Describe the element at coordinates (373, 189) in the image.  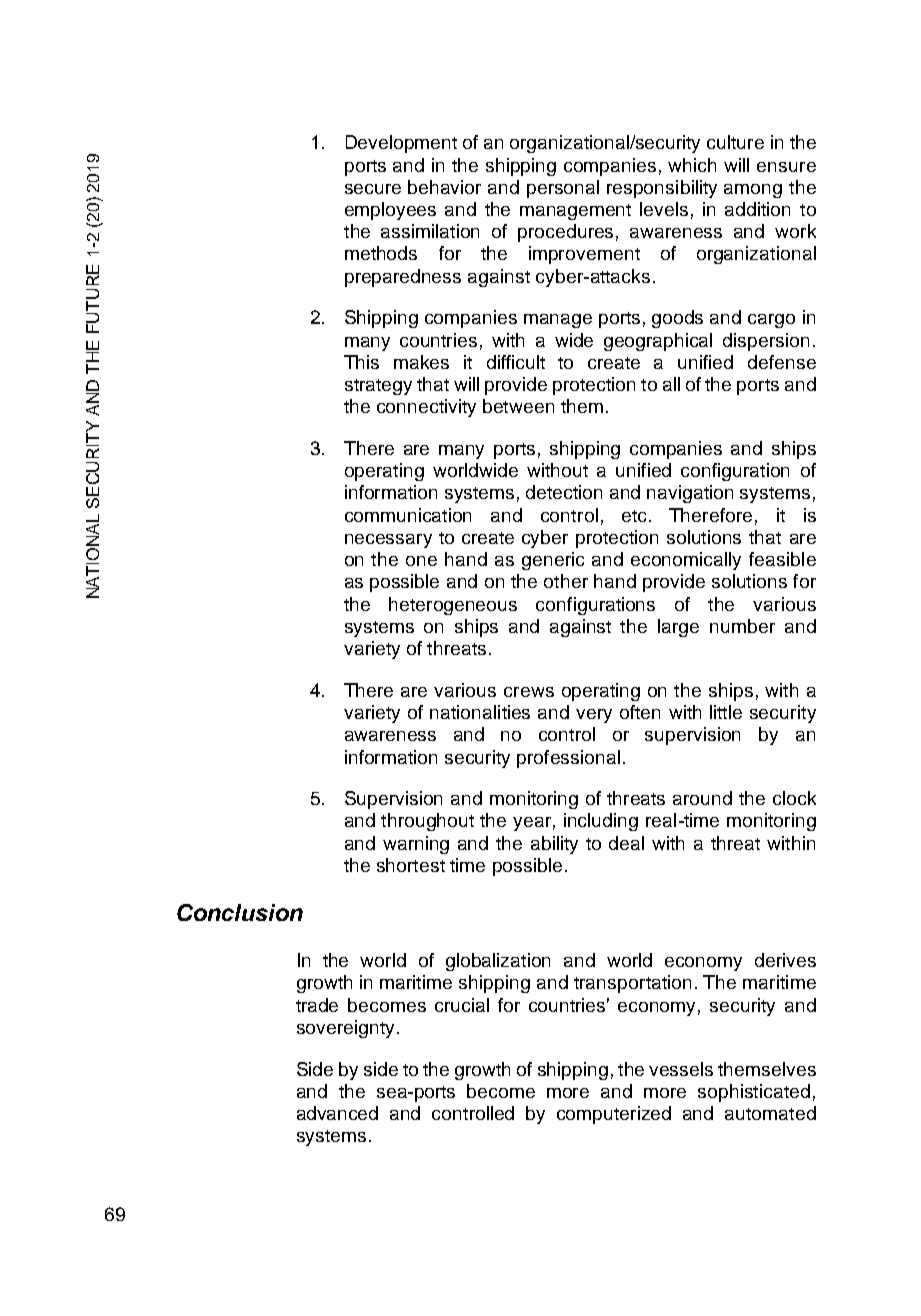
I see `secure` at that location.
